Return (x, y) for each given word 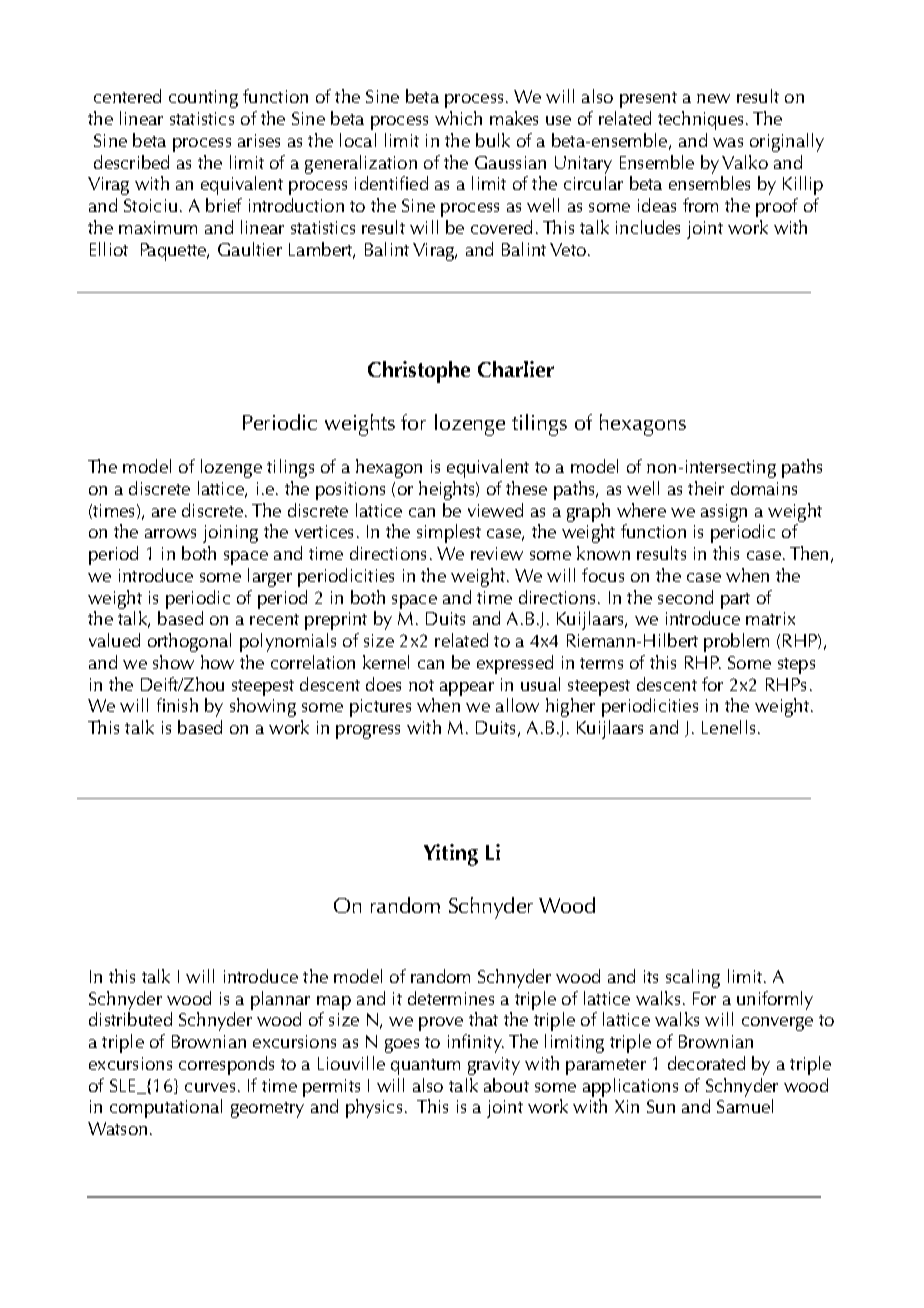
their (706, 488)
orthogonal (189, 642)
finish (177, 705)
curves (210, 1087)
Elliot (109, 249)
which (458, 118)
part (735, 601)
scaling (693, 978)
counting (203, 99)
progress (368, 732)
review (497, 553)
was (728, 142)
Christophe (419, 372)
